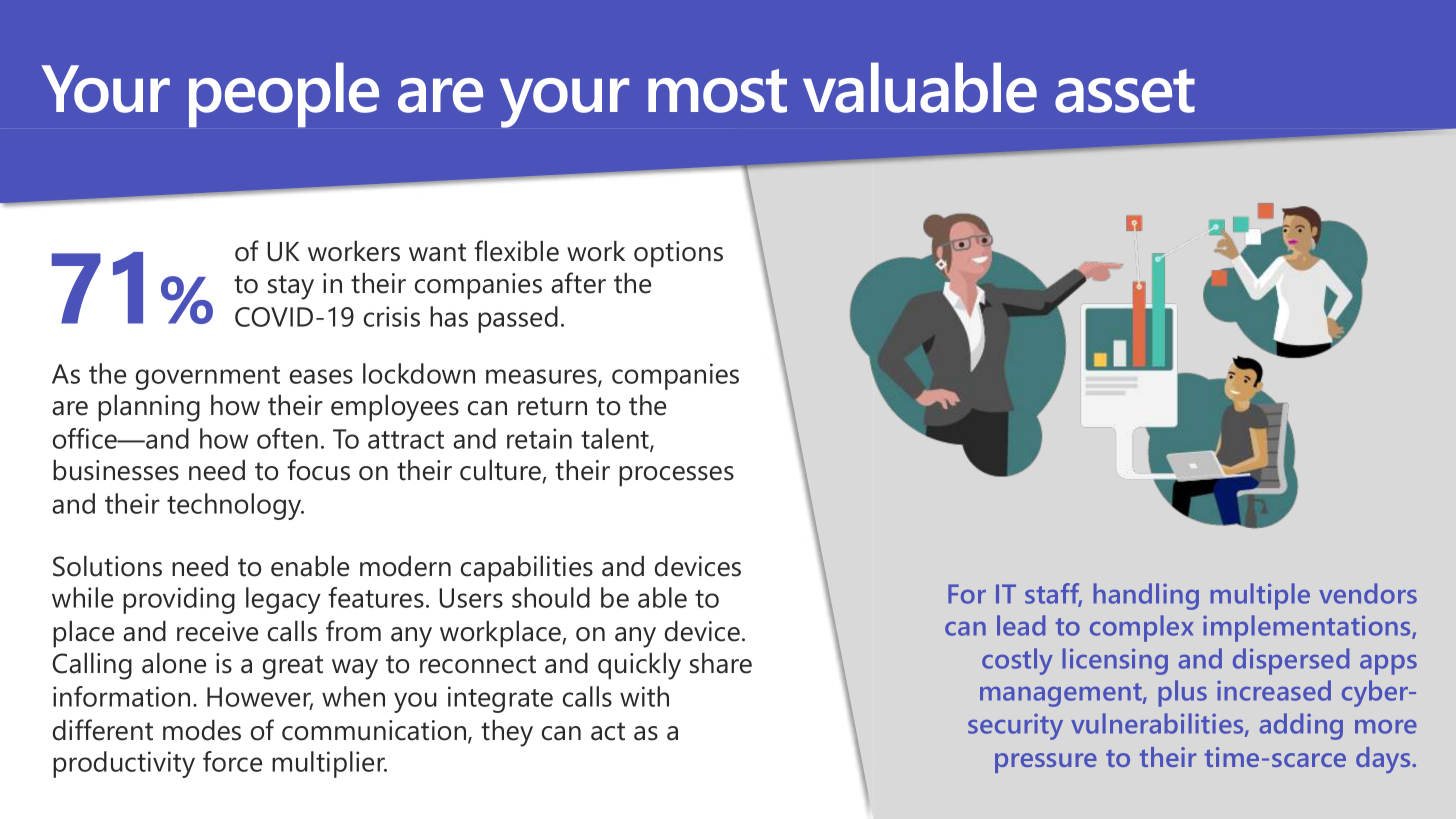  What do you see at coordinates (284, 94) in the screenshot?
I see `people` at bounding box center [284, 94].
